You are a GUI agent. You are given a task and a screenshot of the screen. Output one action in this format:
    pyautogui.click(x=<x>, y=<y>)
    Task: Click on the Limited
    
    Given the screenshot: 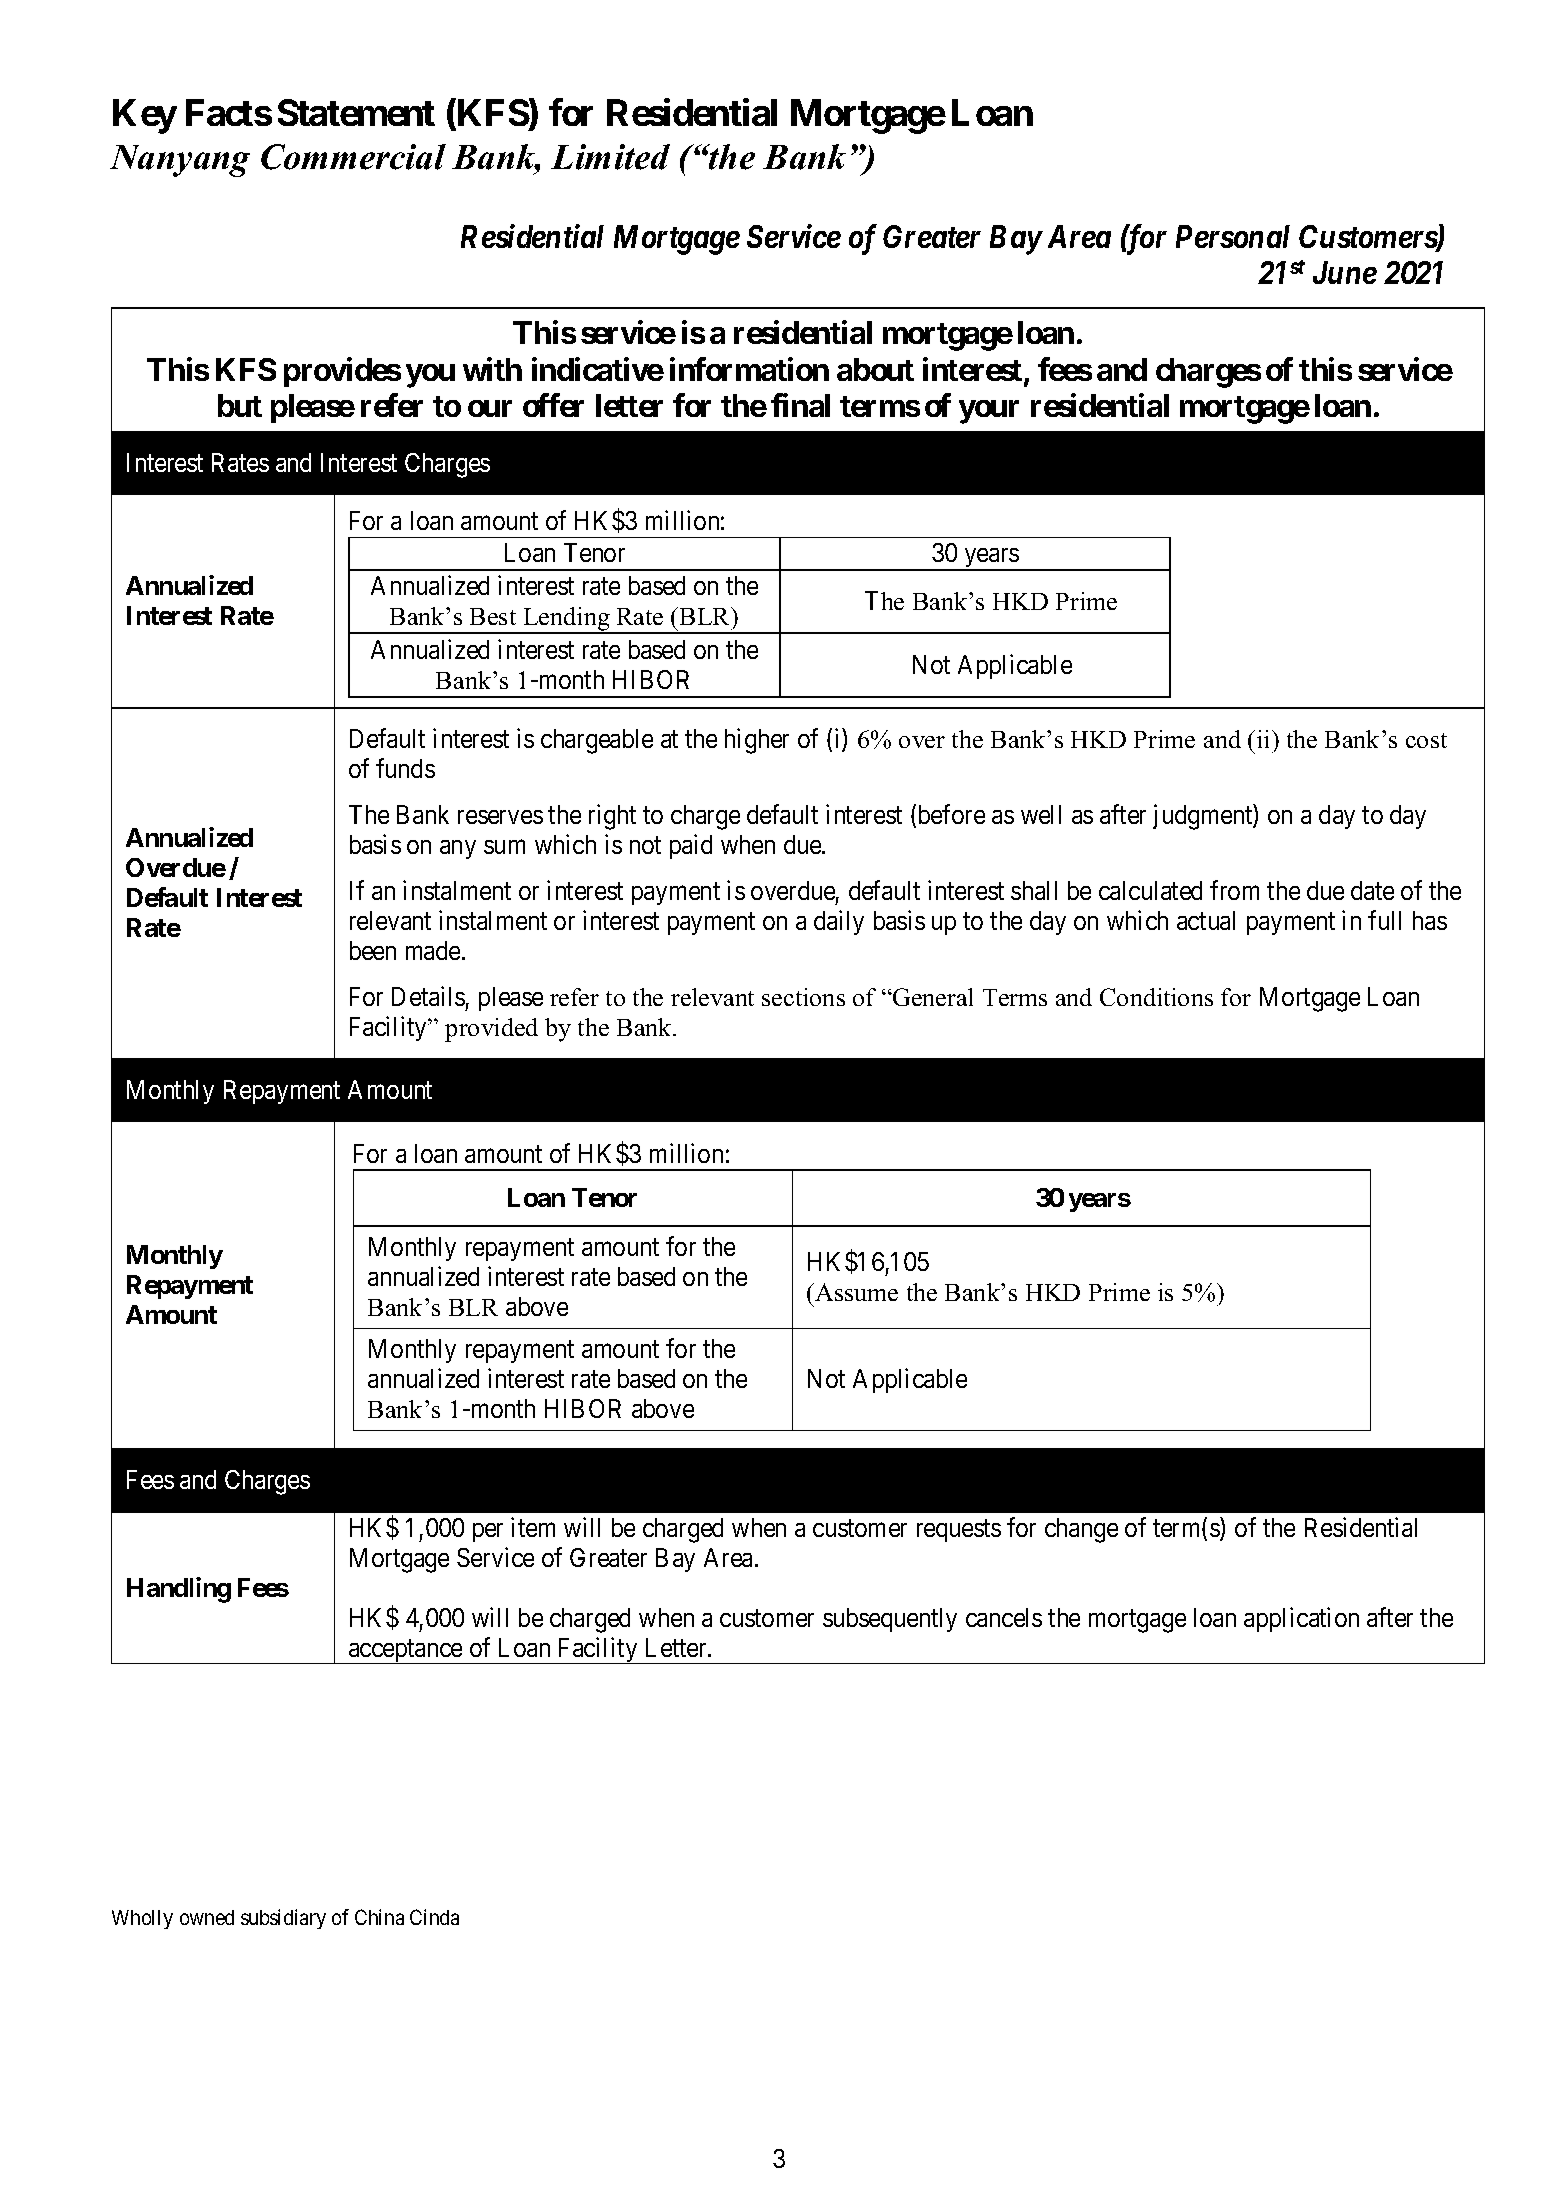 What is the action you would take?
    pyautogui.click(x=610, y=157)
